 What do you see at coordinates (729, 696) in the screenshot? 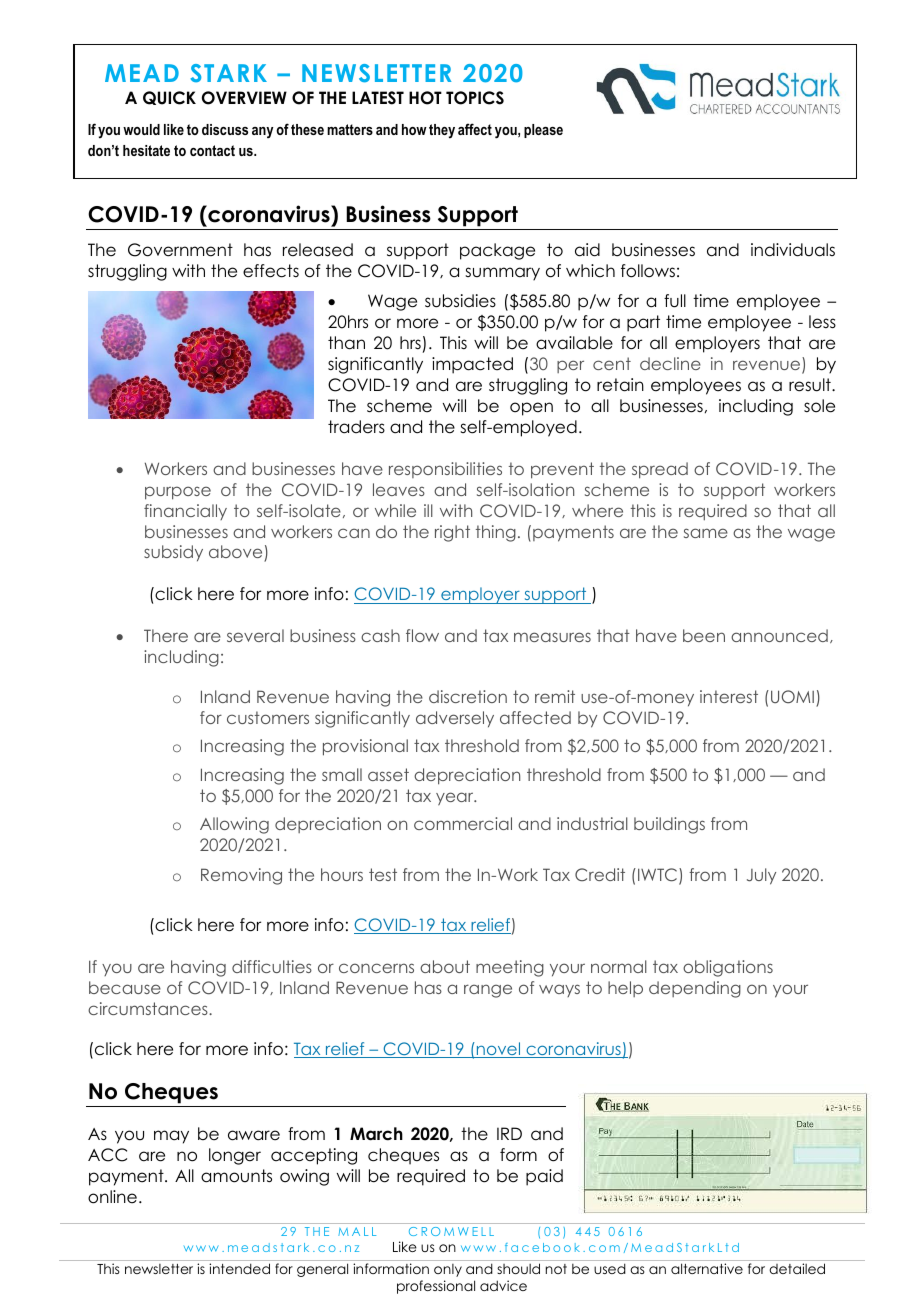
I see `interest` at bounding box center [729, 696].
